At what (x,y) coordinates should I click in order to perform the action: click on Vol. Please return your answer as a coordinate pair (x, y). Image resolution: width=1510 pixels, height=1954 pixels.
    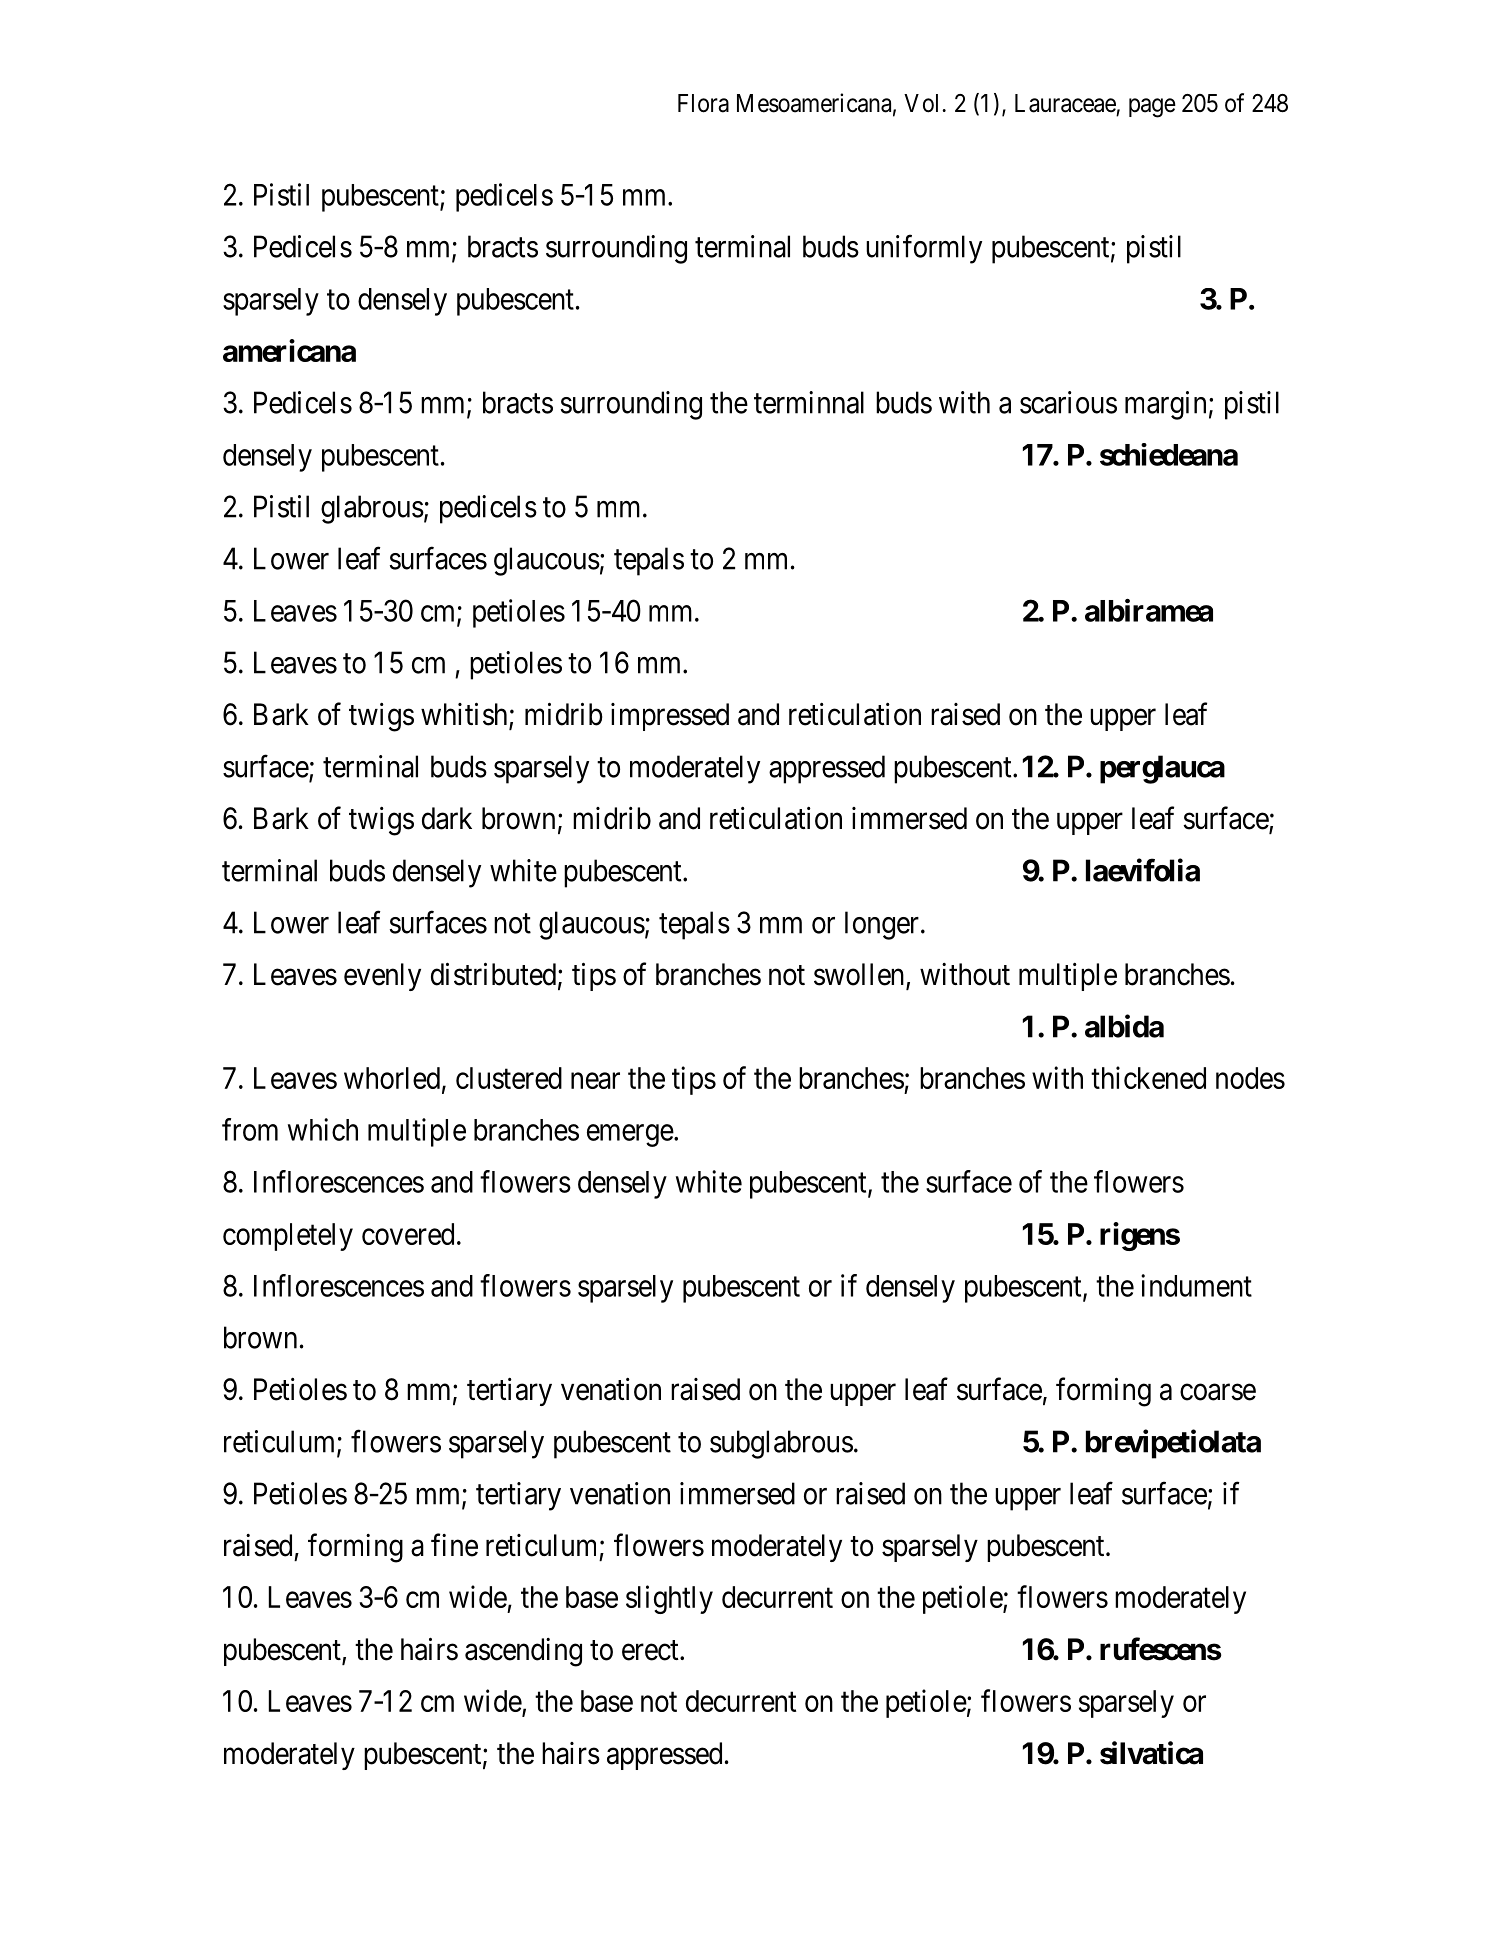
    Looking at the image, I should click on (923, 103).
